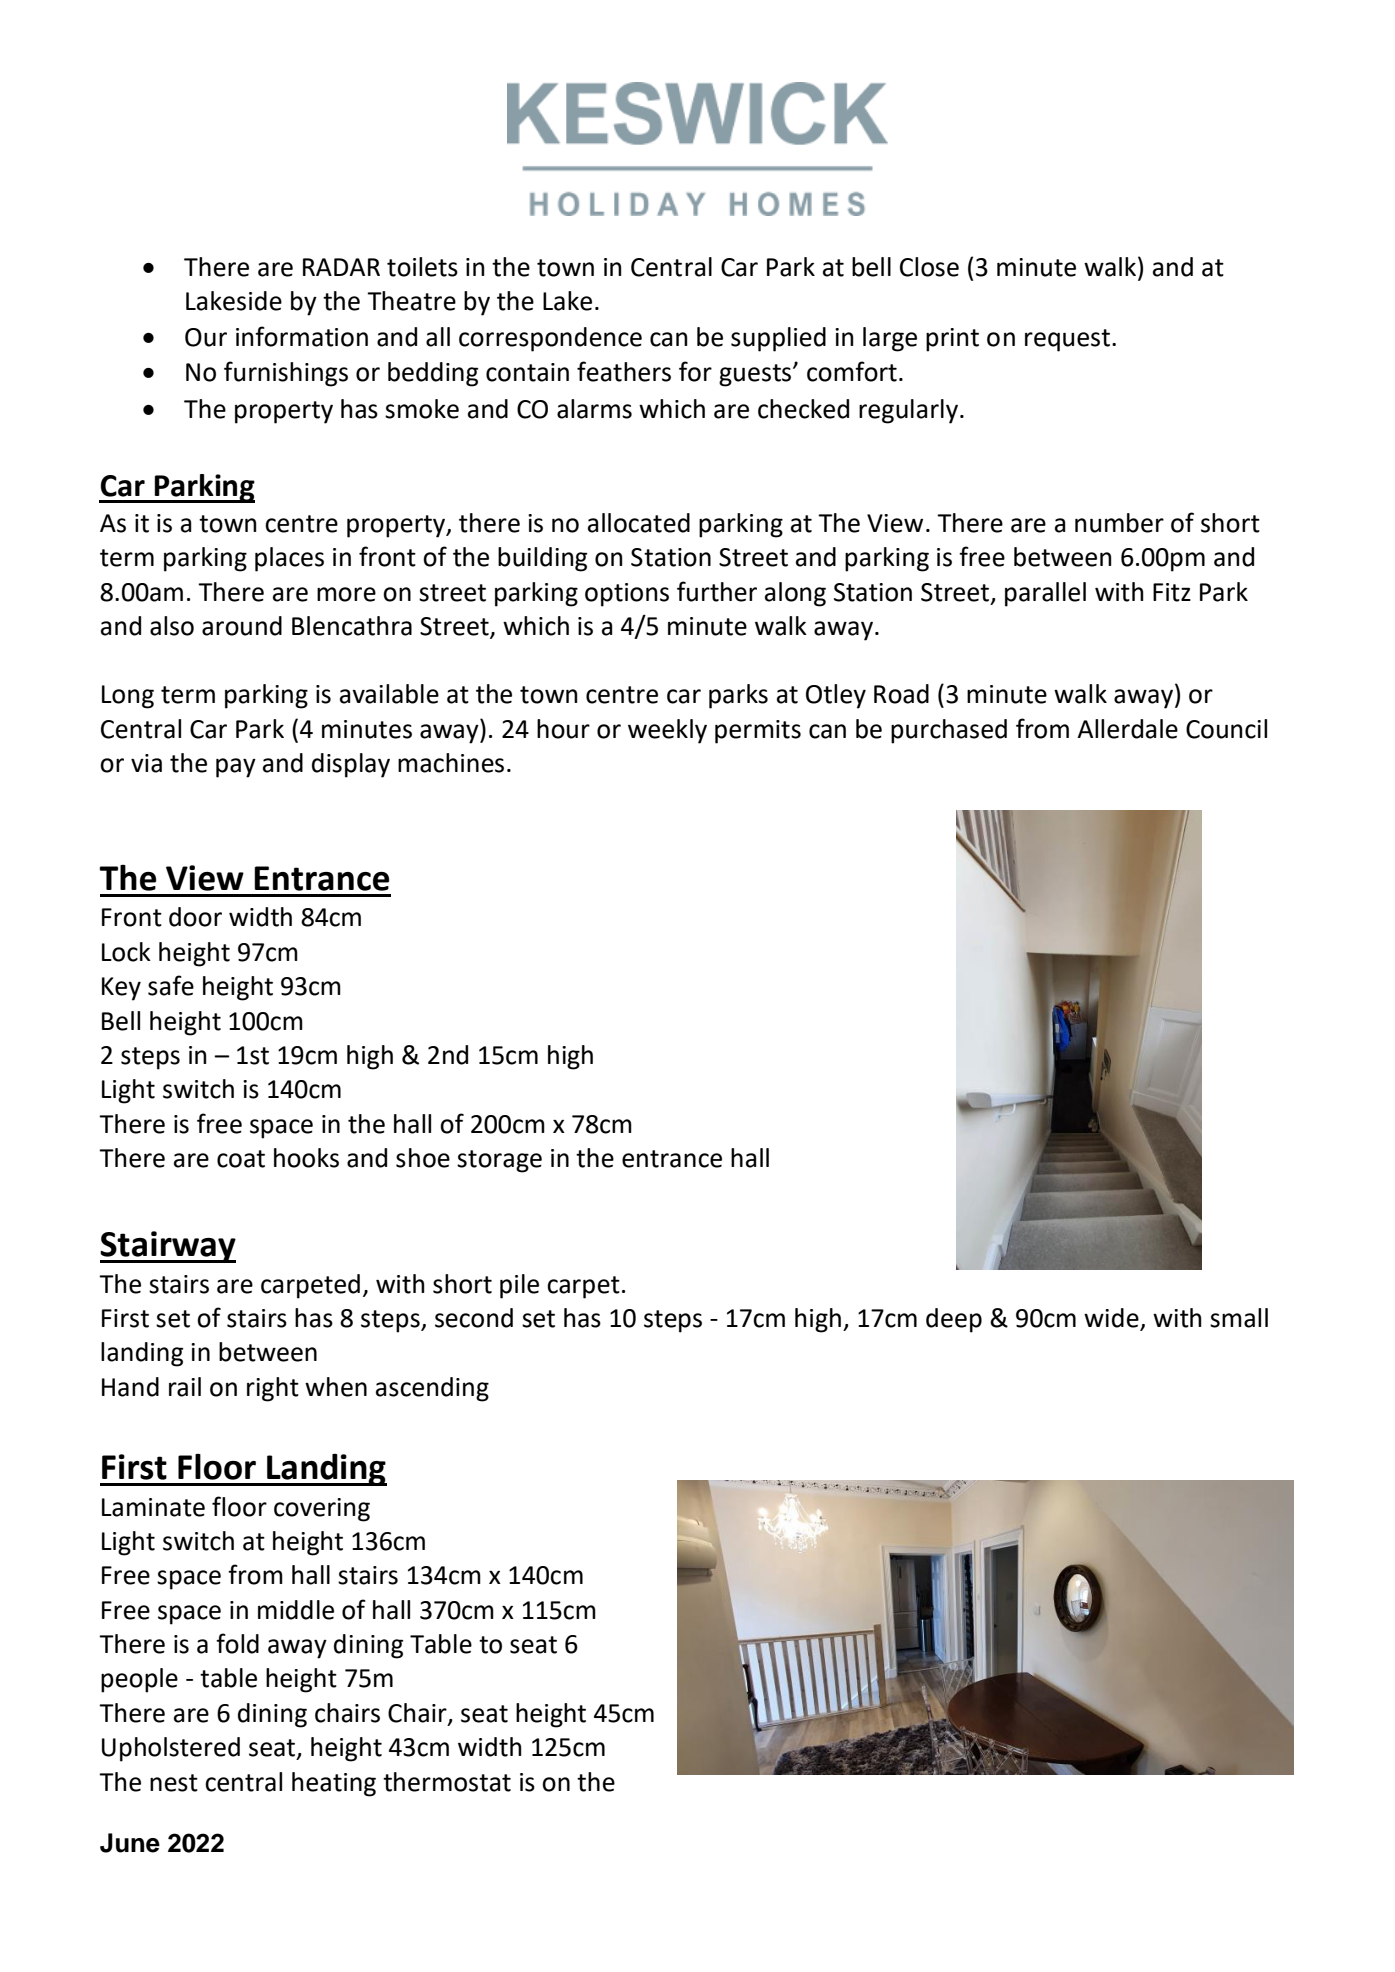  What do you see at coordinates (499, 1161) in the screenshot?
I see `storage` at bounding box center [499, 1161].
